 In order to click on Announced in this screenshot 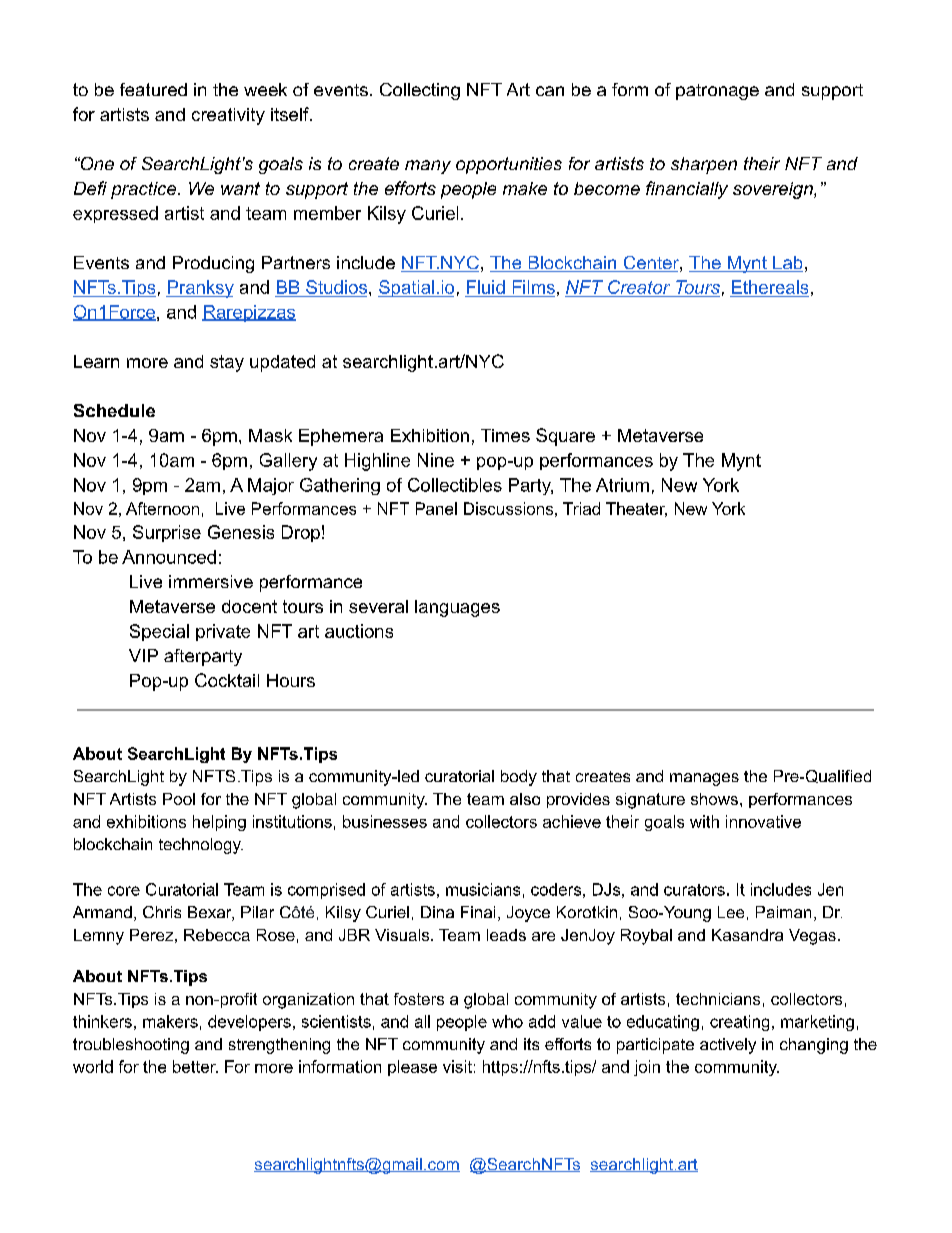, I will do `click(169, 557)`.
